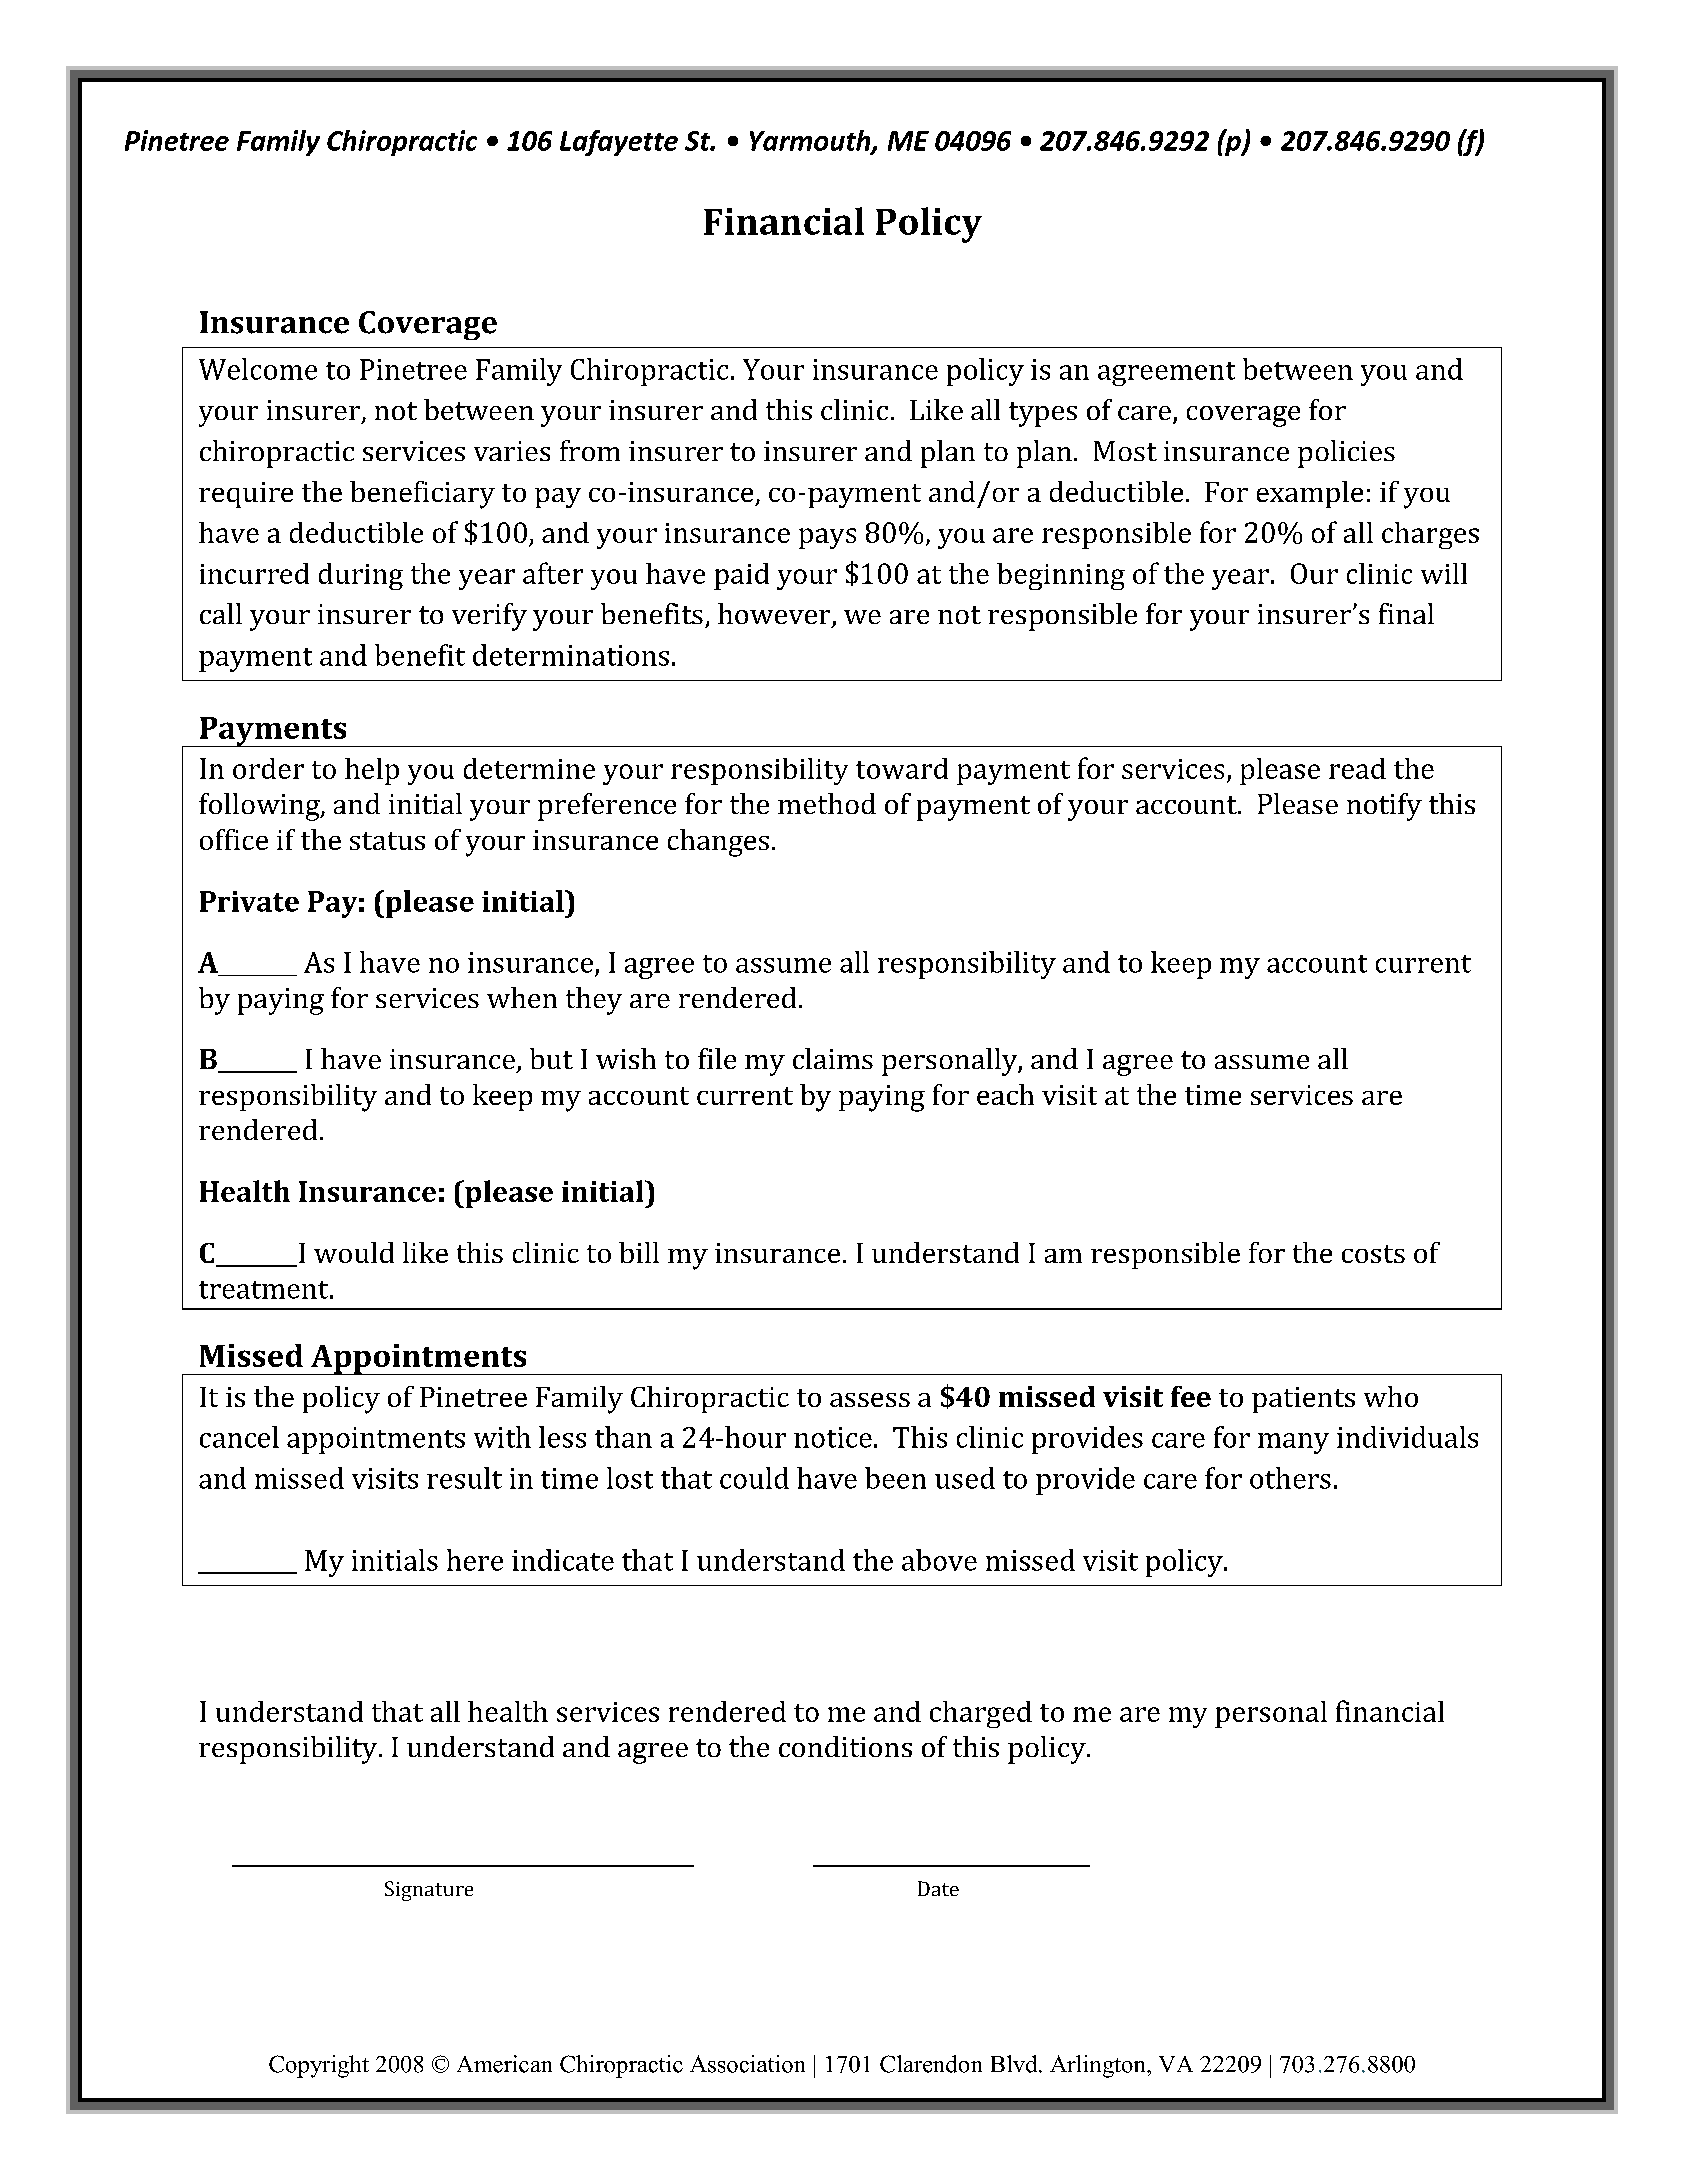 This screenshot has height=2180, width=1684. I want to click on Arlington, so click(1099, 2066).
